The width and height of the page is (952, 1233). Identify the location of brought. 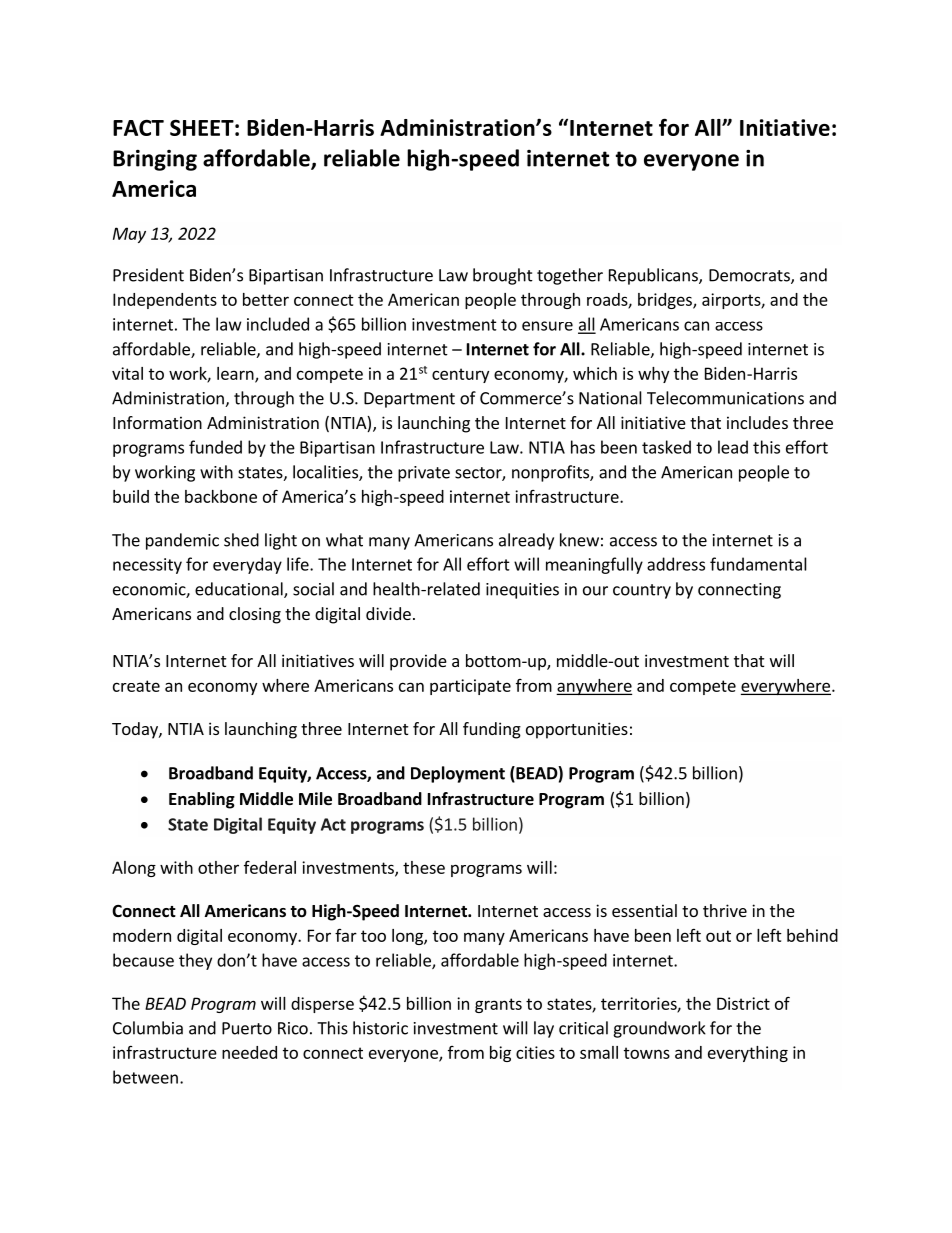
(503, 276).
